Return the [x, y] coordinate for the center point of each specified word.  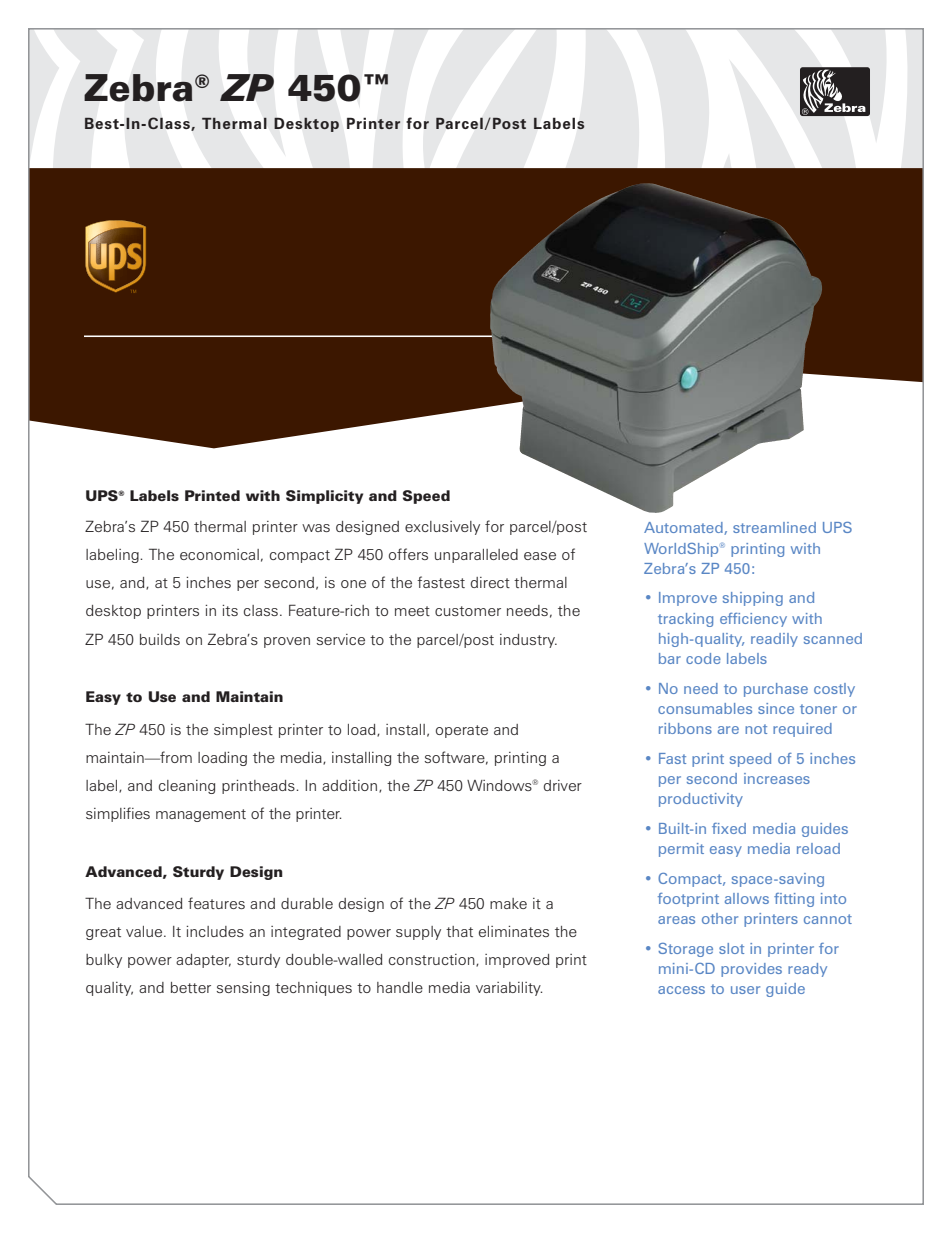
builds [160, 639]
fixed [729, 828]
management [201, 815]
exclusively [442, 528]
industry [528, 641]
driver [563, 785]
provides [751, 970]
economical [219, 554]
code [703, 658]
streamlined [774, 527]
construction [433, 960]
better [191, 987]
